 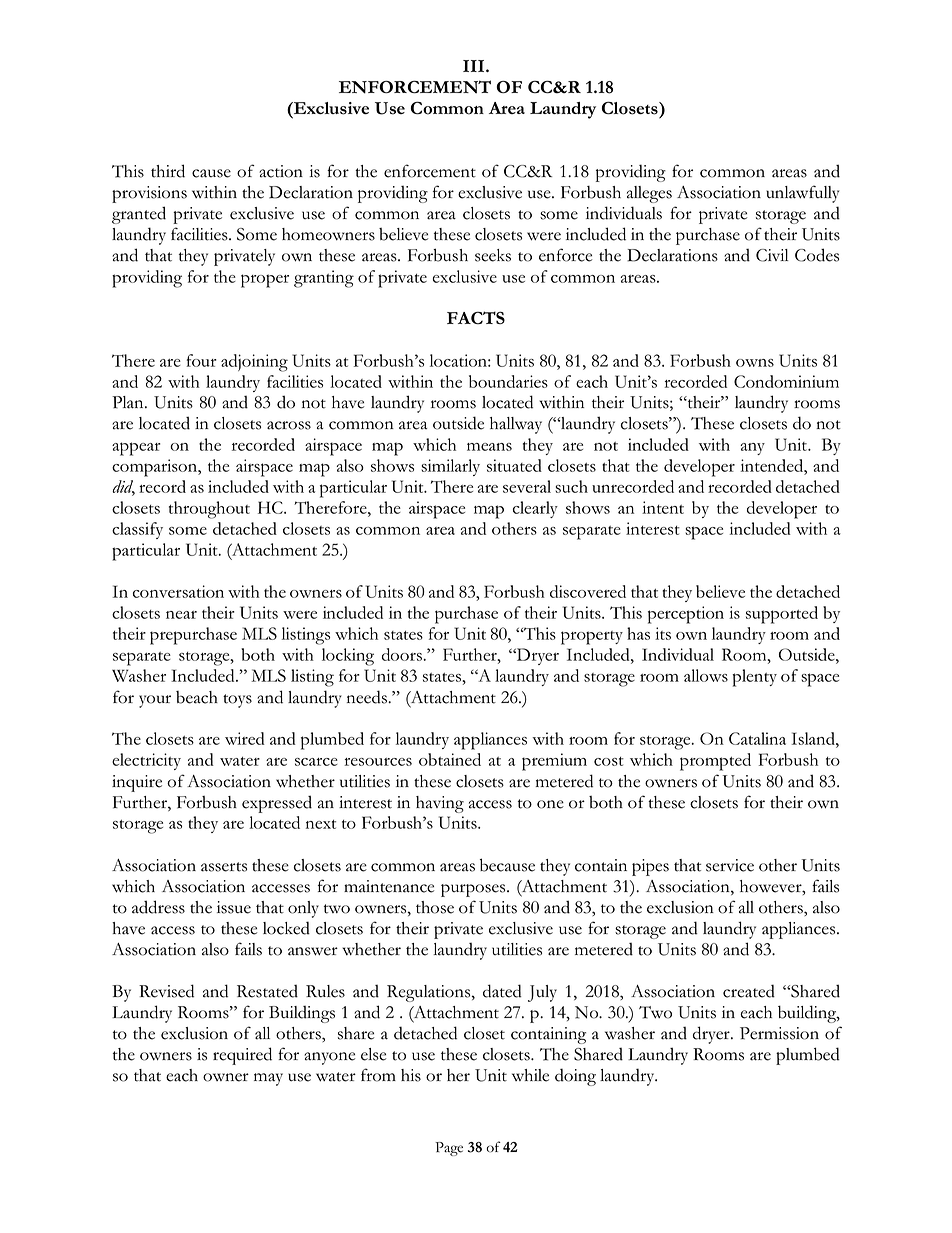 I want to click on prompted, so click(x=715, y=762).
